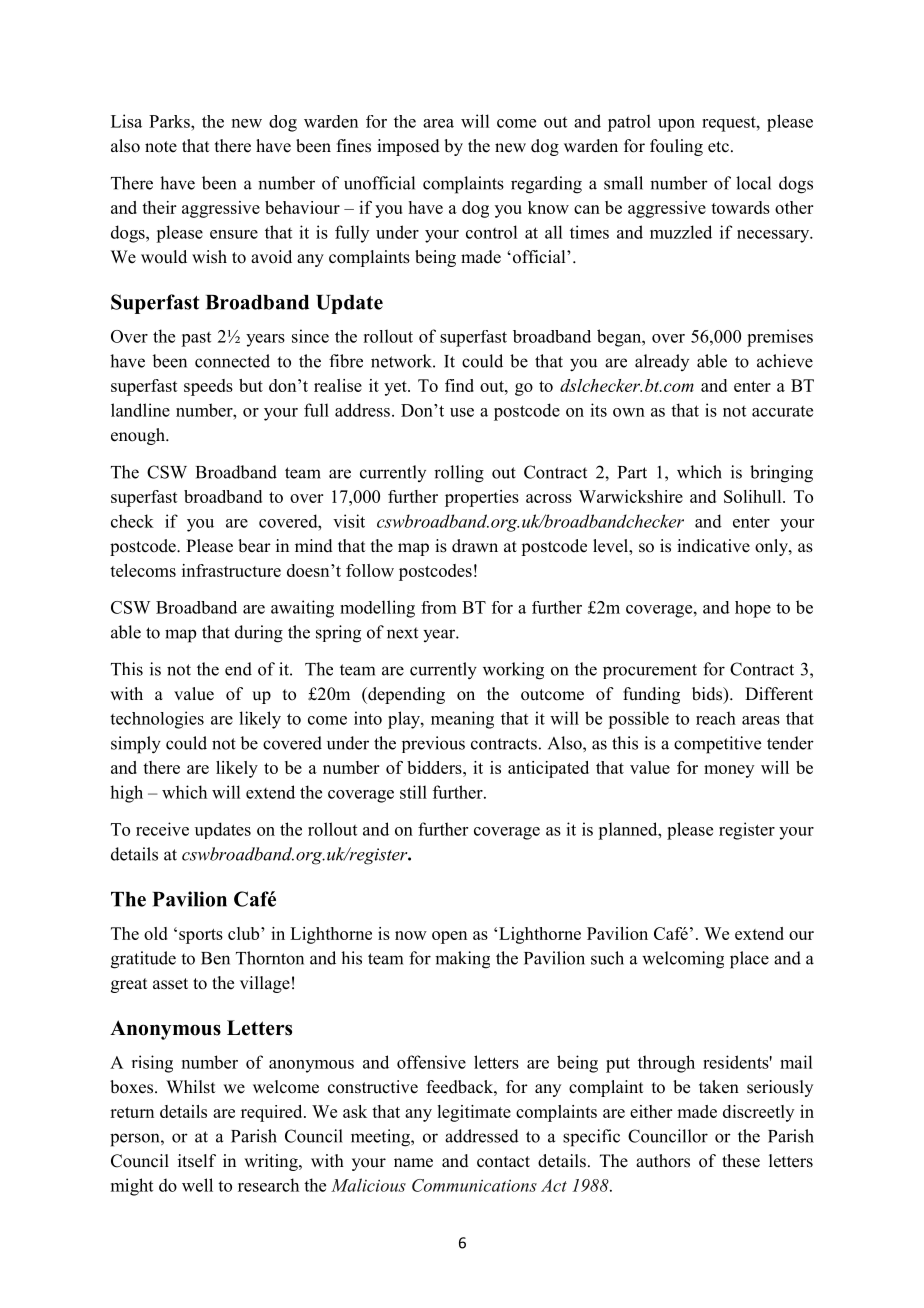 The height and width of the screenshot is (1308, 924). What do you see at coordinates (408, 147) in the screenshot?
I see `imposed` at bounding box center [408, 147].
